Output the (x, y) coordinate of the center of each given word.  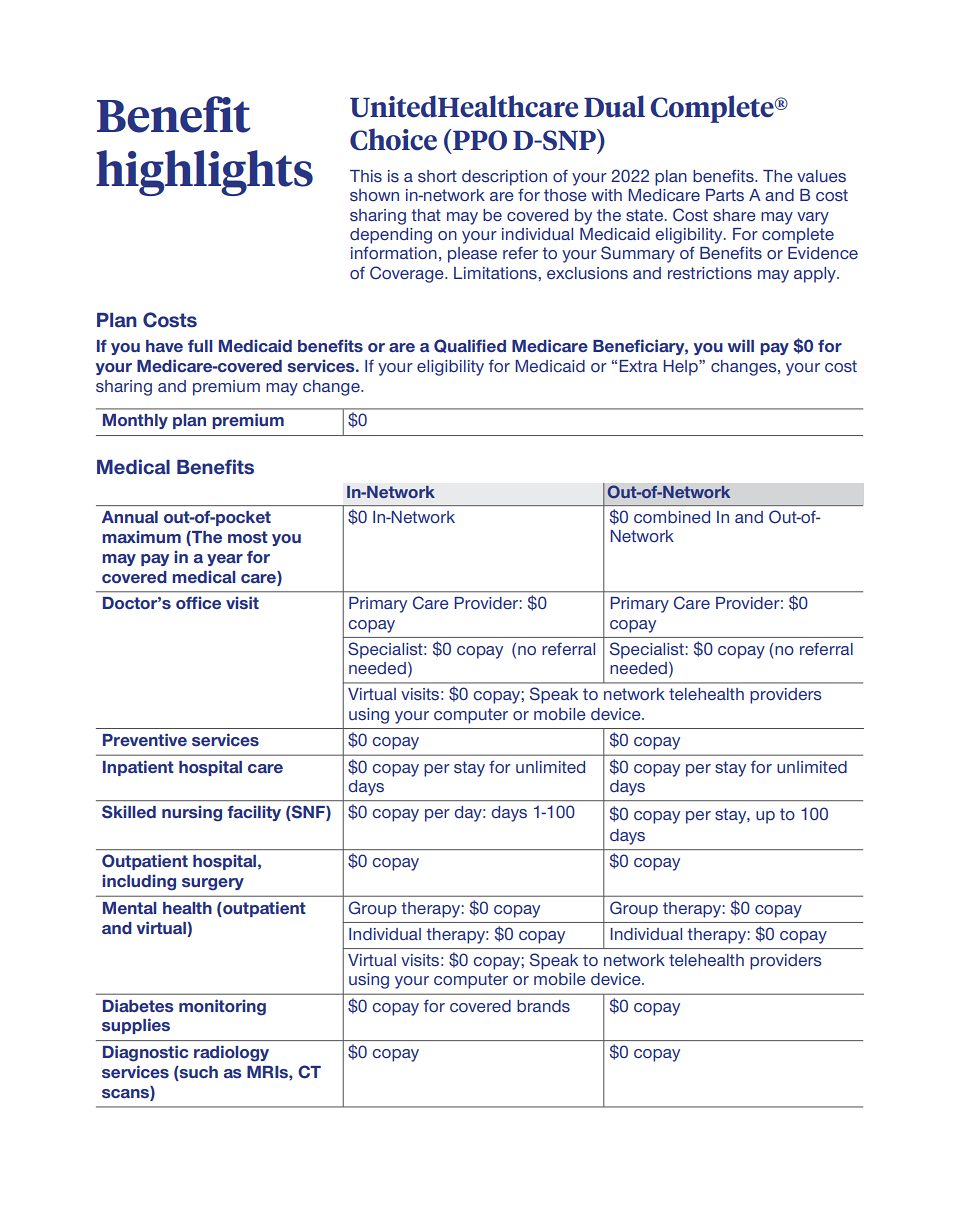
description (504, 178)
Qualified (470, 346)
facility (254, 813)
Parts (725, 195)
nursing (192, 813)
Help (681, 368)
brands (543, 1006)
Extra (638, 366)
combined (672, 517)
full (200, 346)
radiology (231, 1053)
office (198, 602)
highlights (204, 173)
